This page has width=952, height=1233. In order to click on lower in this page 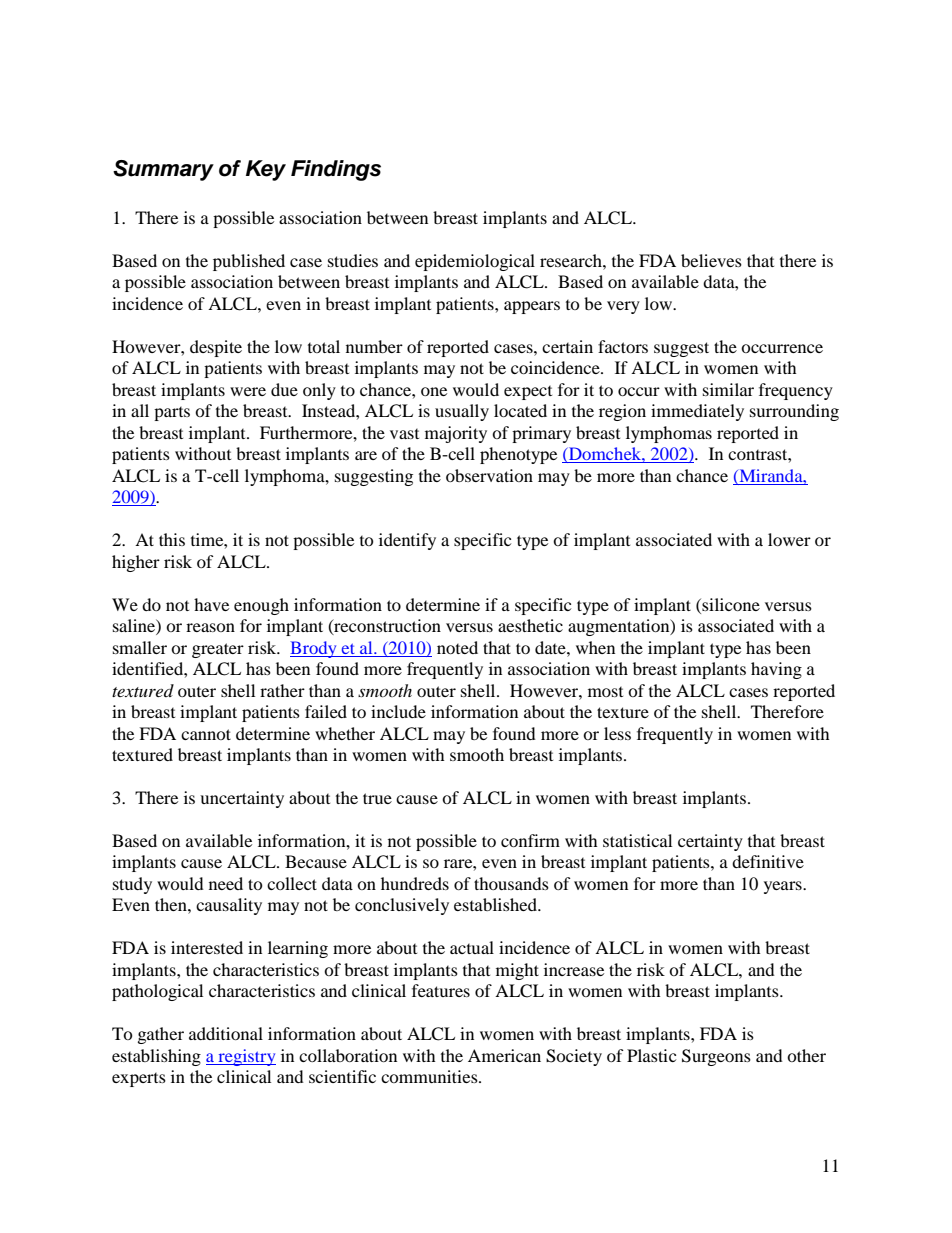, I will do `click(789, 539)`.
